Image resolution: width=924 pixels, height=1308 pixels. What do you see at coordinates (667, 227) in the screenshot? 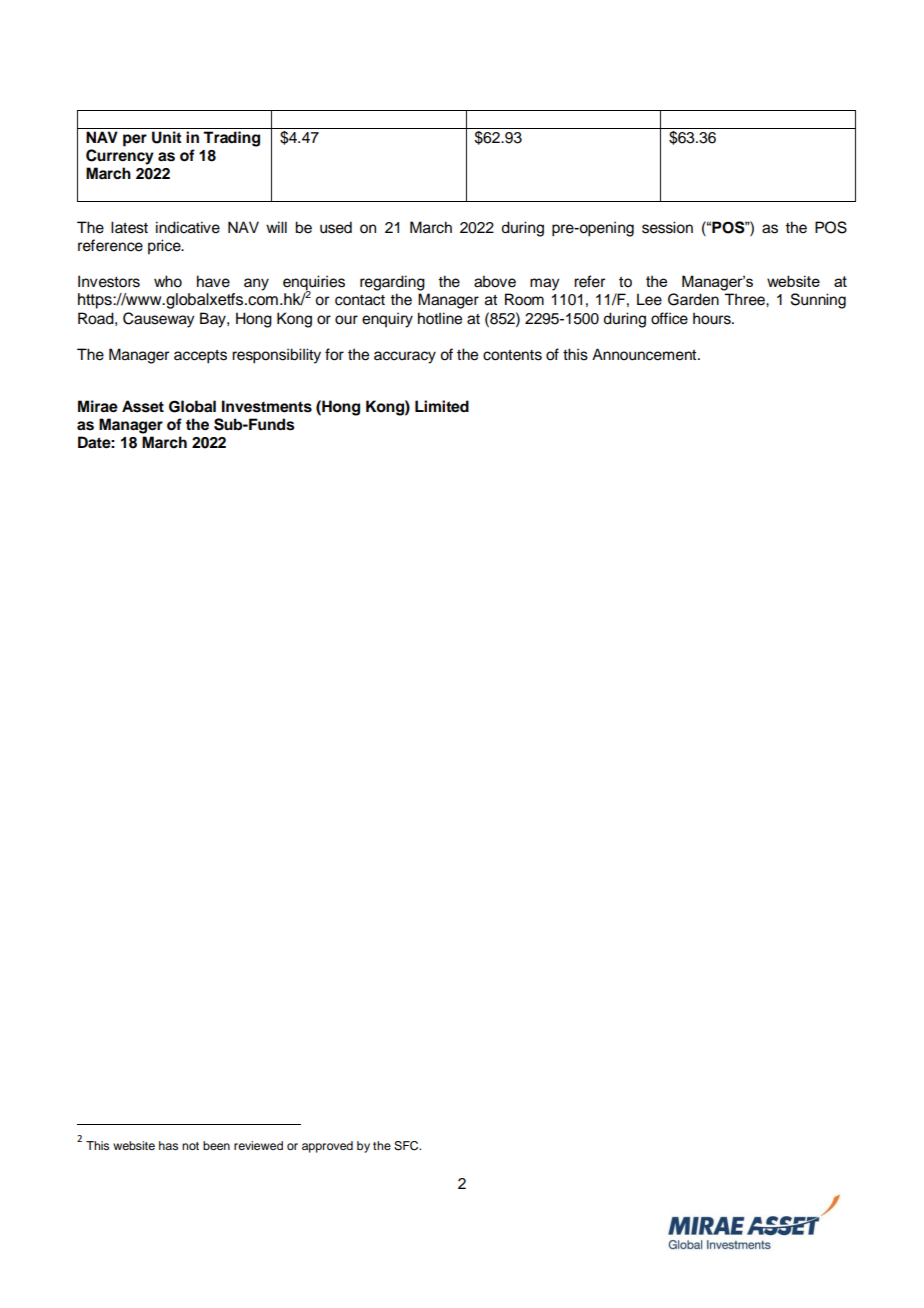
I see `session` at bounding box center [667, 227].
